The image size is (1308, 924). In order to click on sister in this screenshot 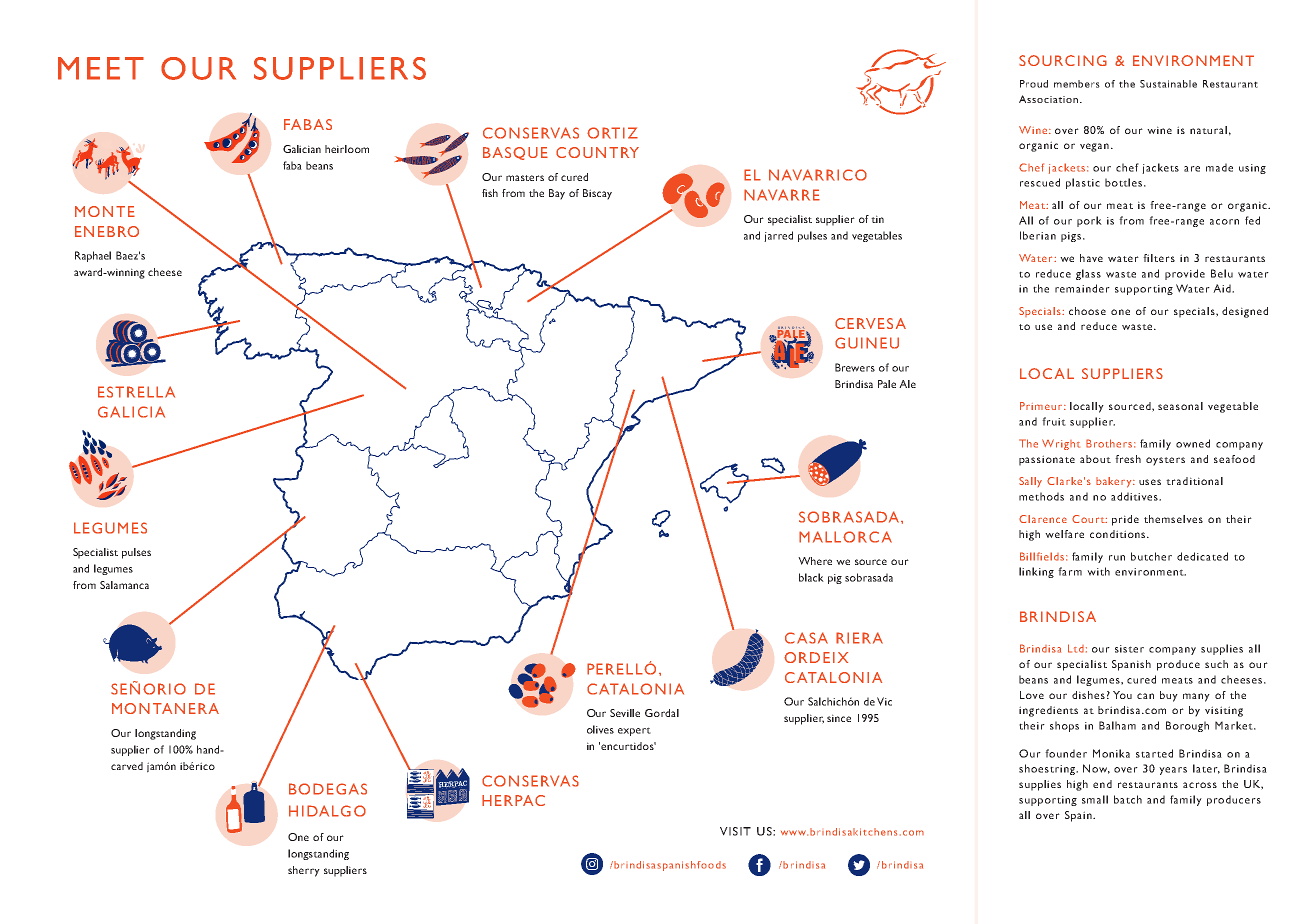, I will do `click(1129, 649)`.
